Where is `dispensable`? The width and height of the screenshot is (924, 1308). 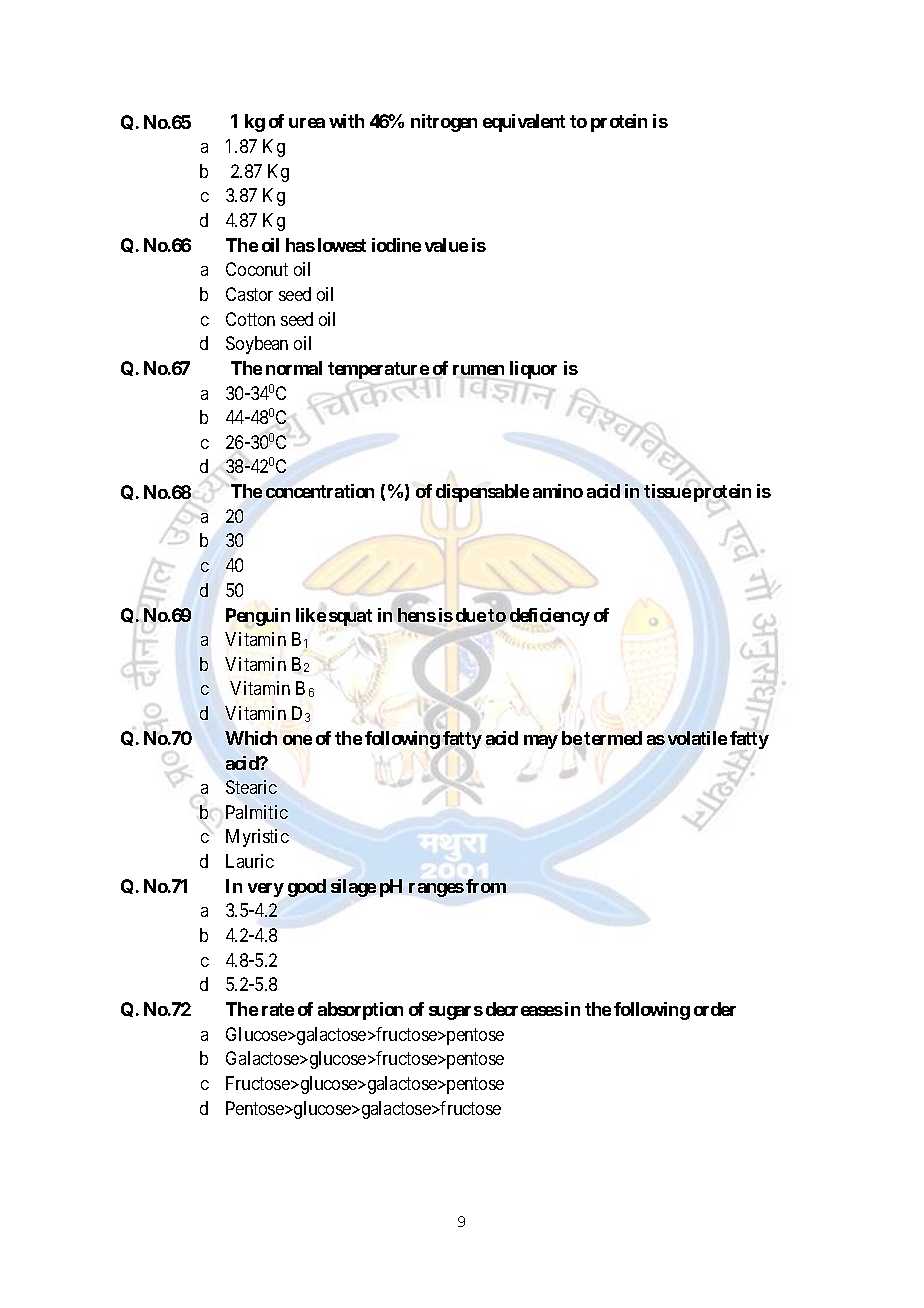
dispensable is located at coordinates (482, 493).
